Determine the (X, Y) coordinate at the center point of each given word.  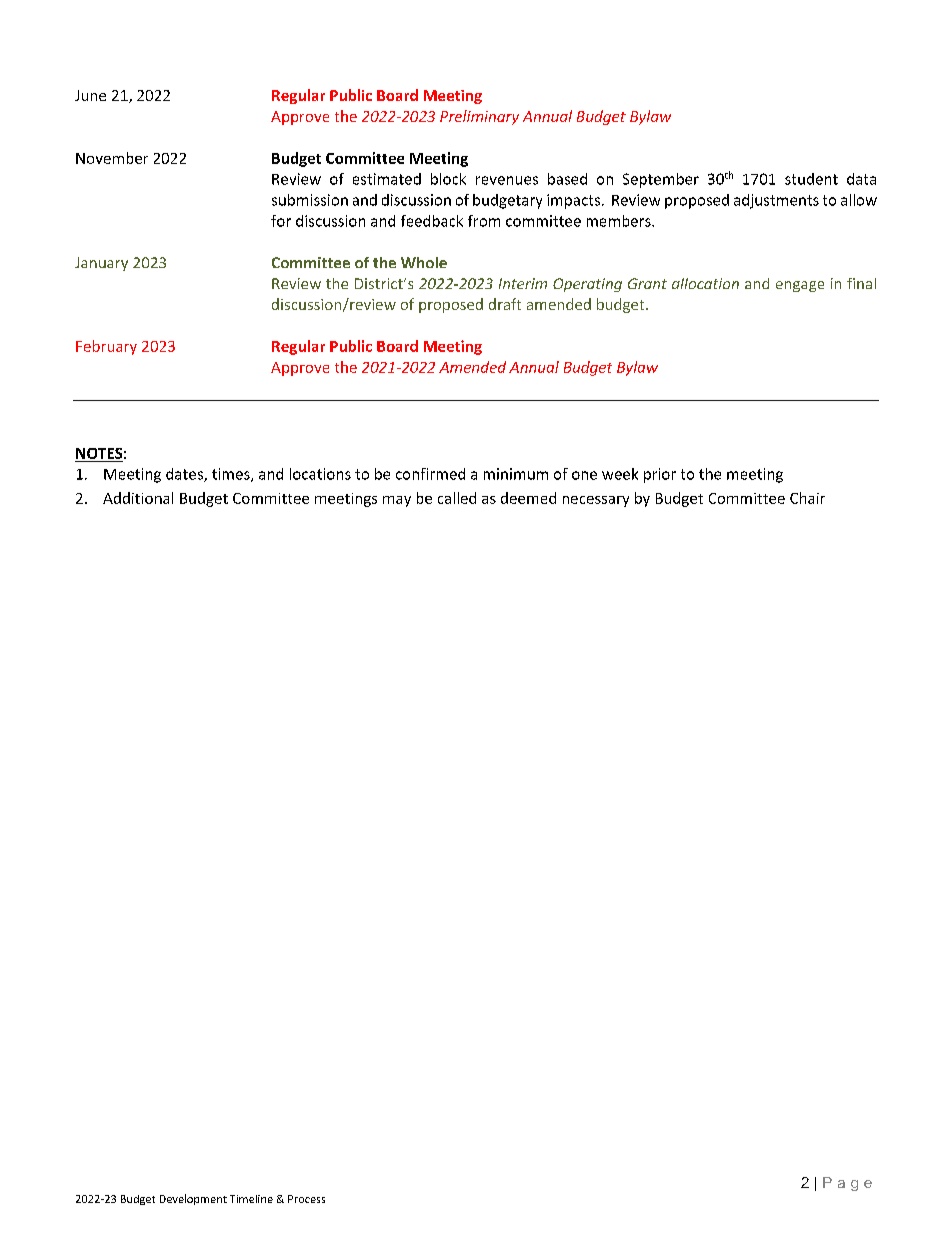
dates (185, 475)
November (112, 158)
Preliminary (479, 117)
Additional (138, 498)
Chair (807, 498)
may (397, 501)
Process (306, 1199)
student (811, 179)
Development (193, 1199)
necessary (596, 501)
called (457, 498)
